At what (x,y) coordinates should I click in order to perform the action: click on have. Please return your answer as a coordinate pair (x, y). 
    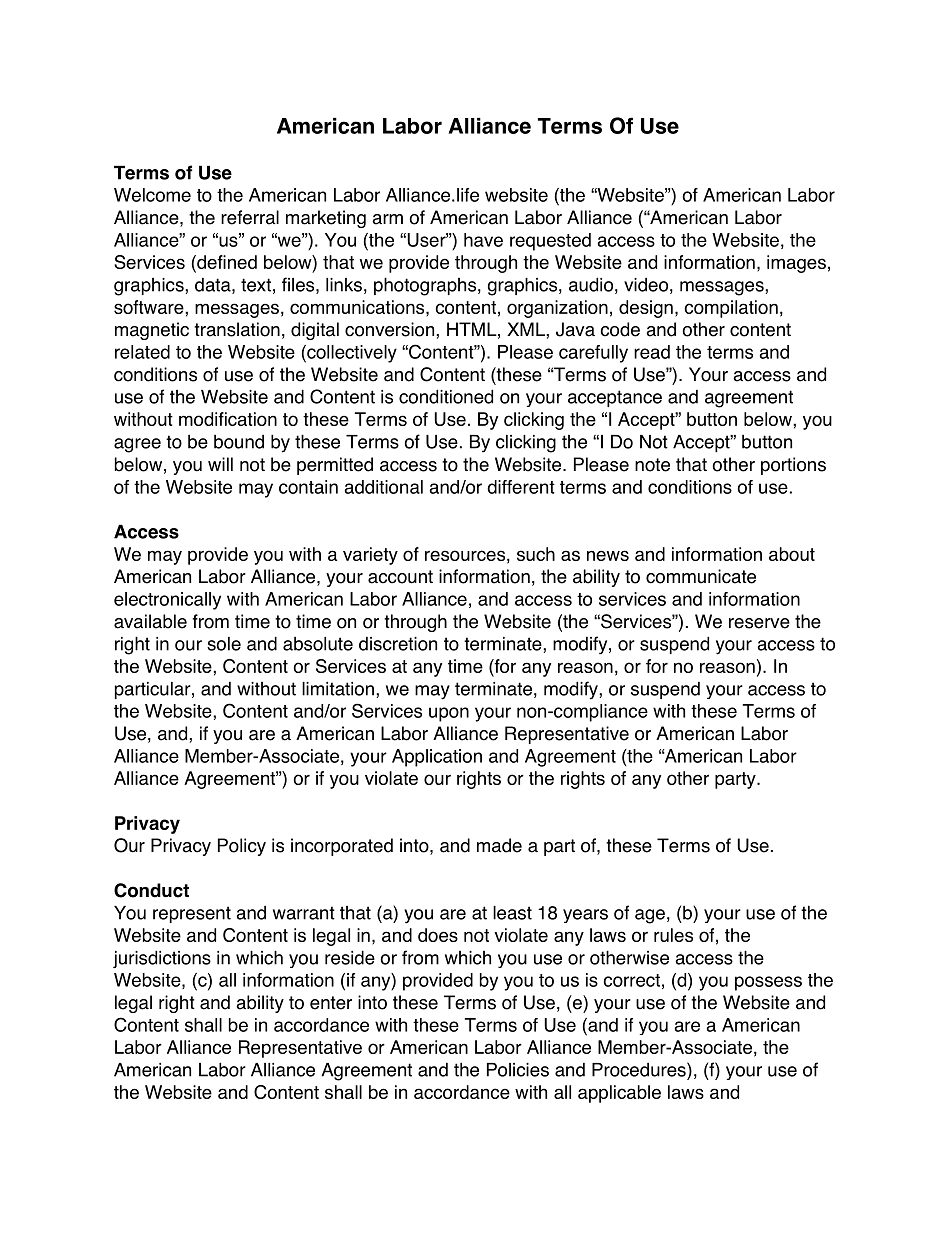
    Looking at the image, I should click on (483, 240).
